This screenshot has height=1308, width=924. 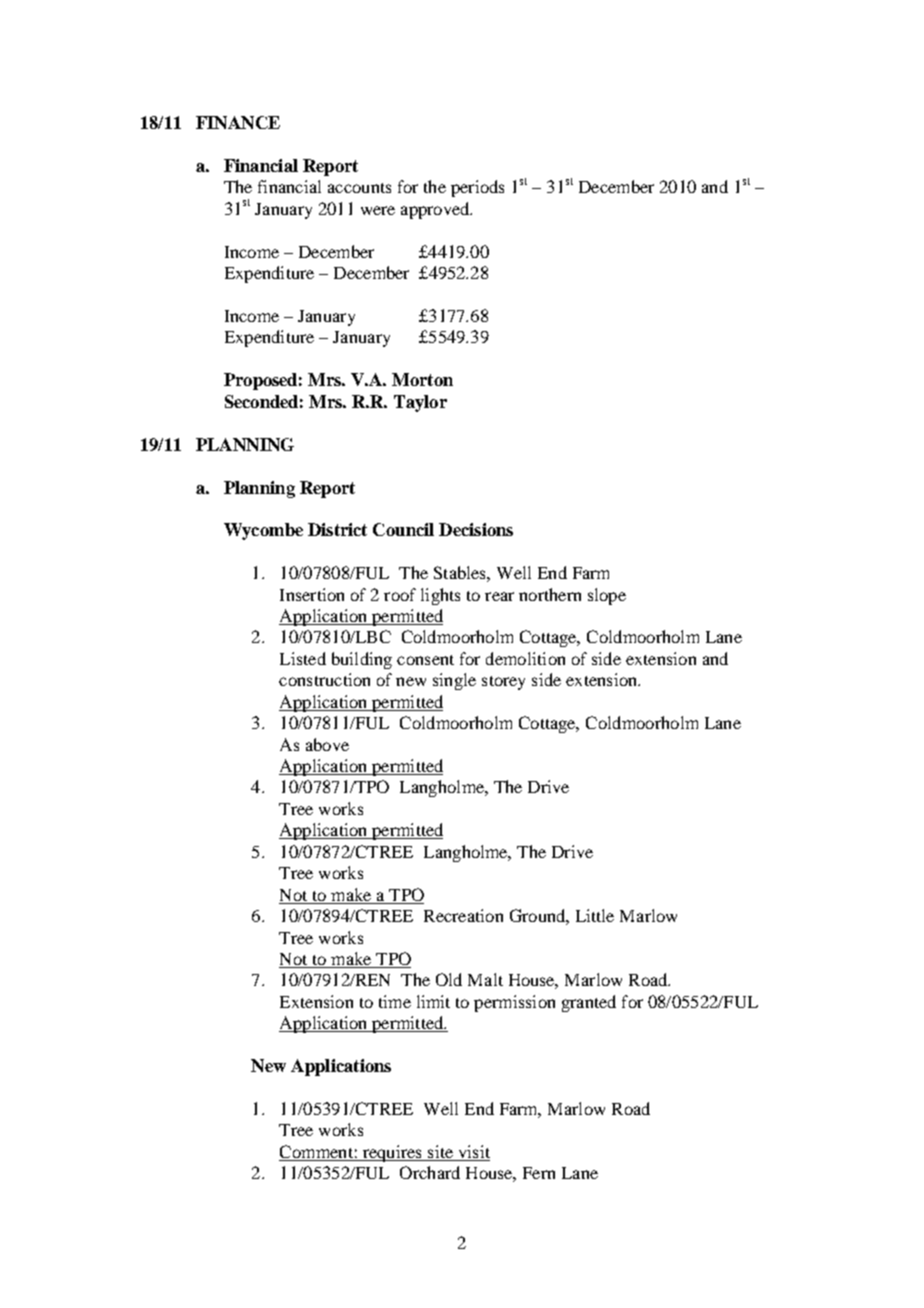 What do you see at coordinates (477, 188) in the screenshot?
I see `periods` at bounding box center [477, 188].
